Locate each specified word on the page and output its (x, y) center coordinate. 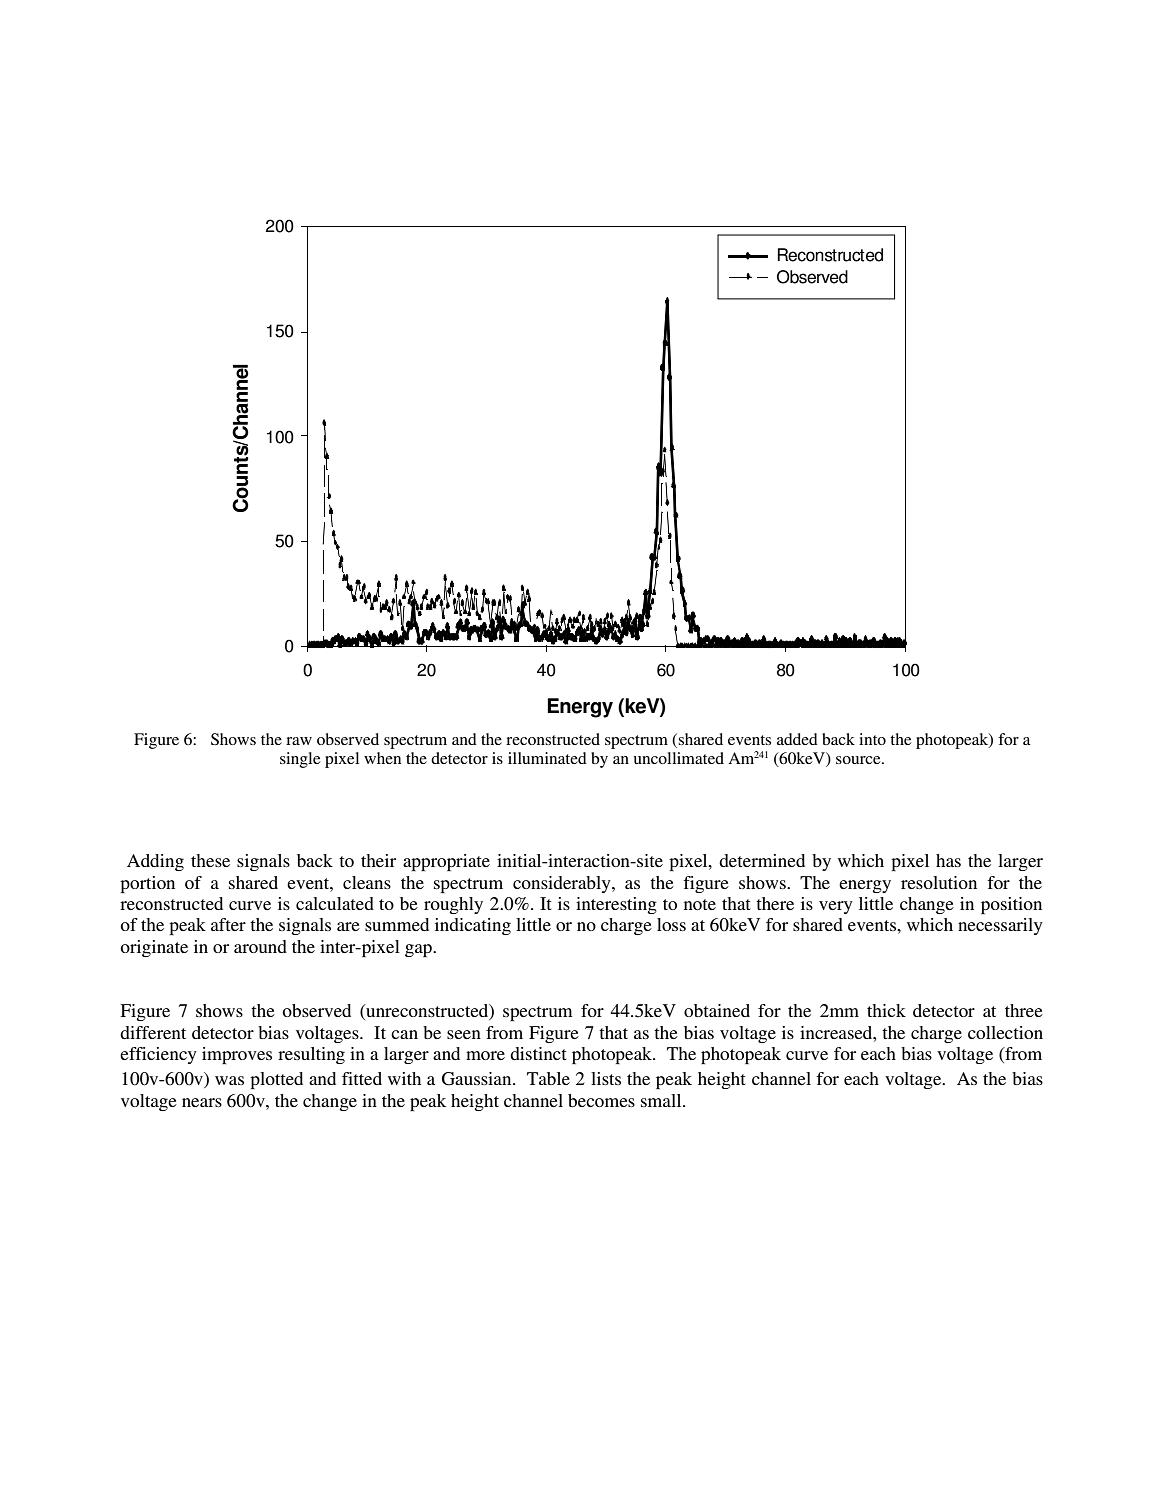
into (872, 739)
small (662, 1100)
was (229, 1080)
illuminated (547, 758)
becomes (601, 1100)
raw (299, 741)
